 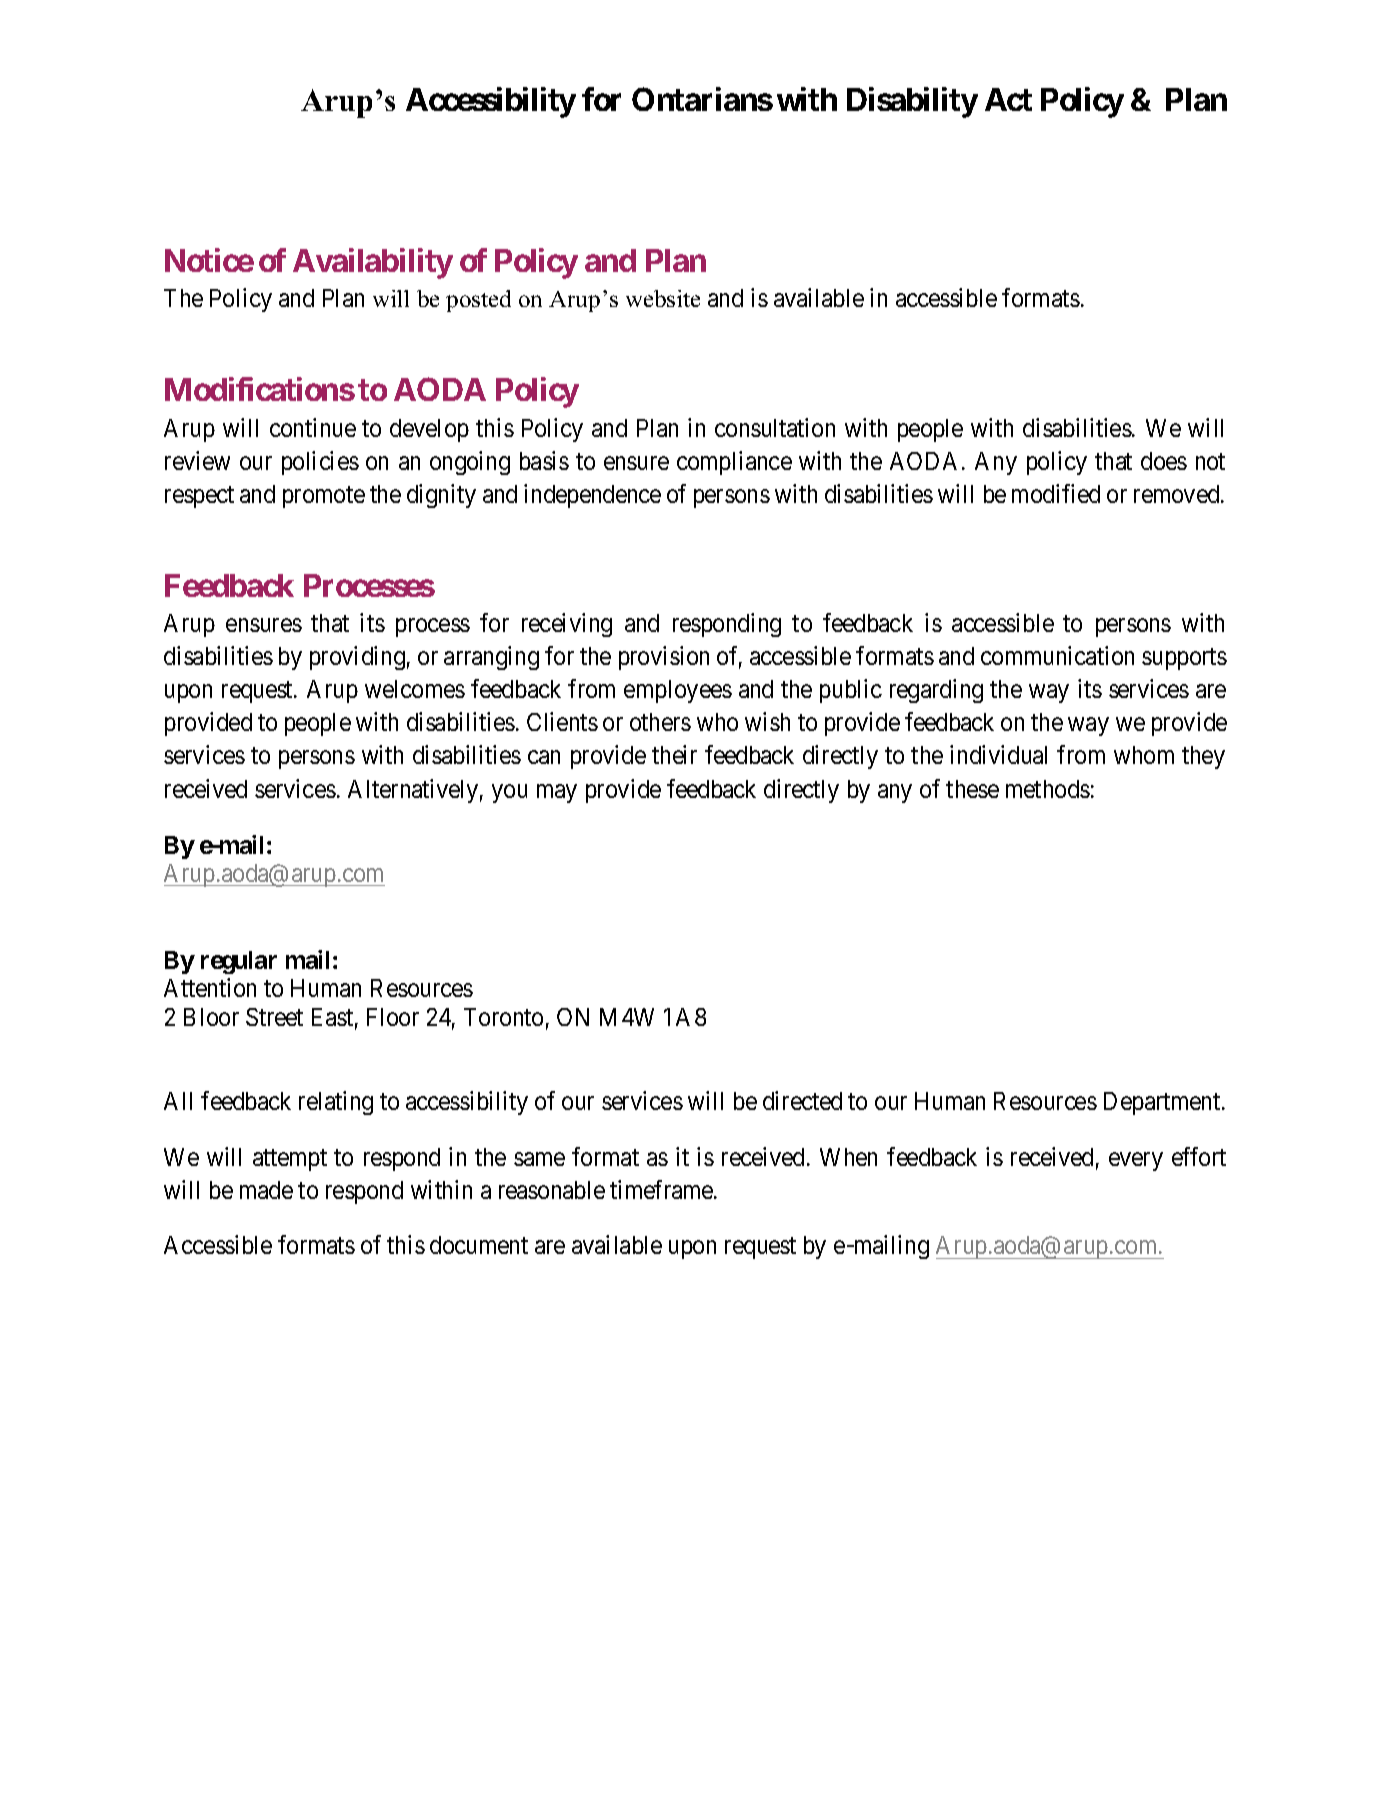 I want to click on compliance, so click(x=734, y=463).
